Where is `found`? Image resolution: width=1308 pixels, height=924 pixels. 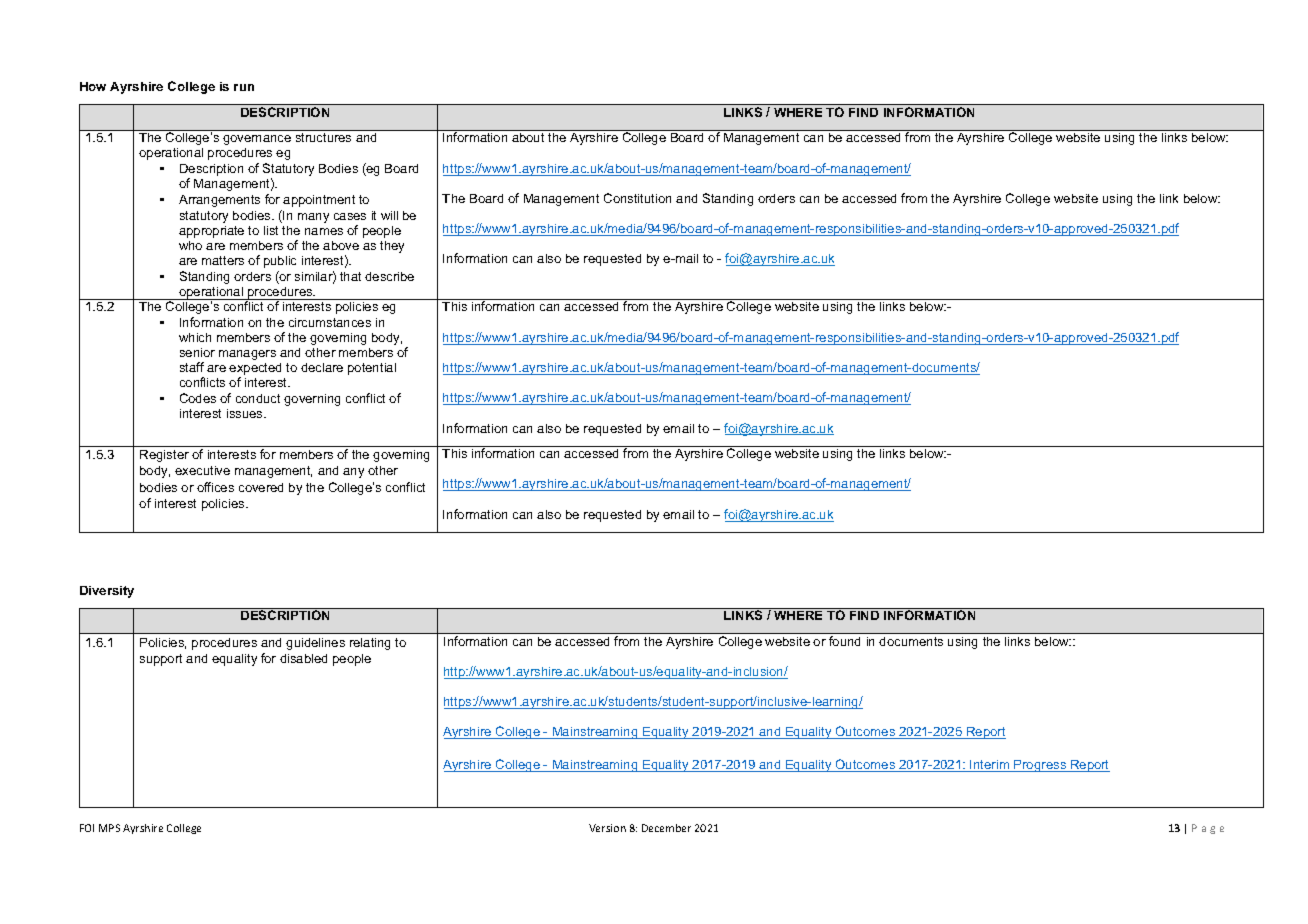 found is located at coordinates (844, 641).
